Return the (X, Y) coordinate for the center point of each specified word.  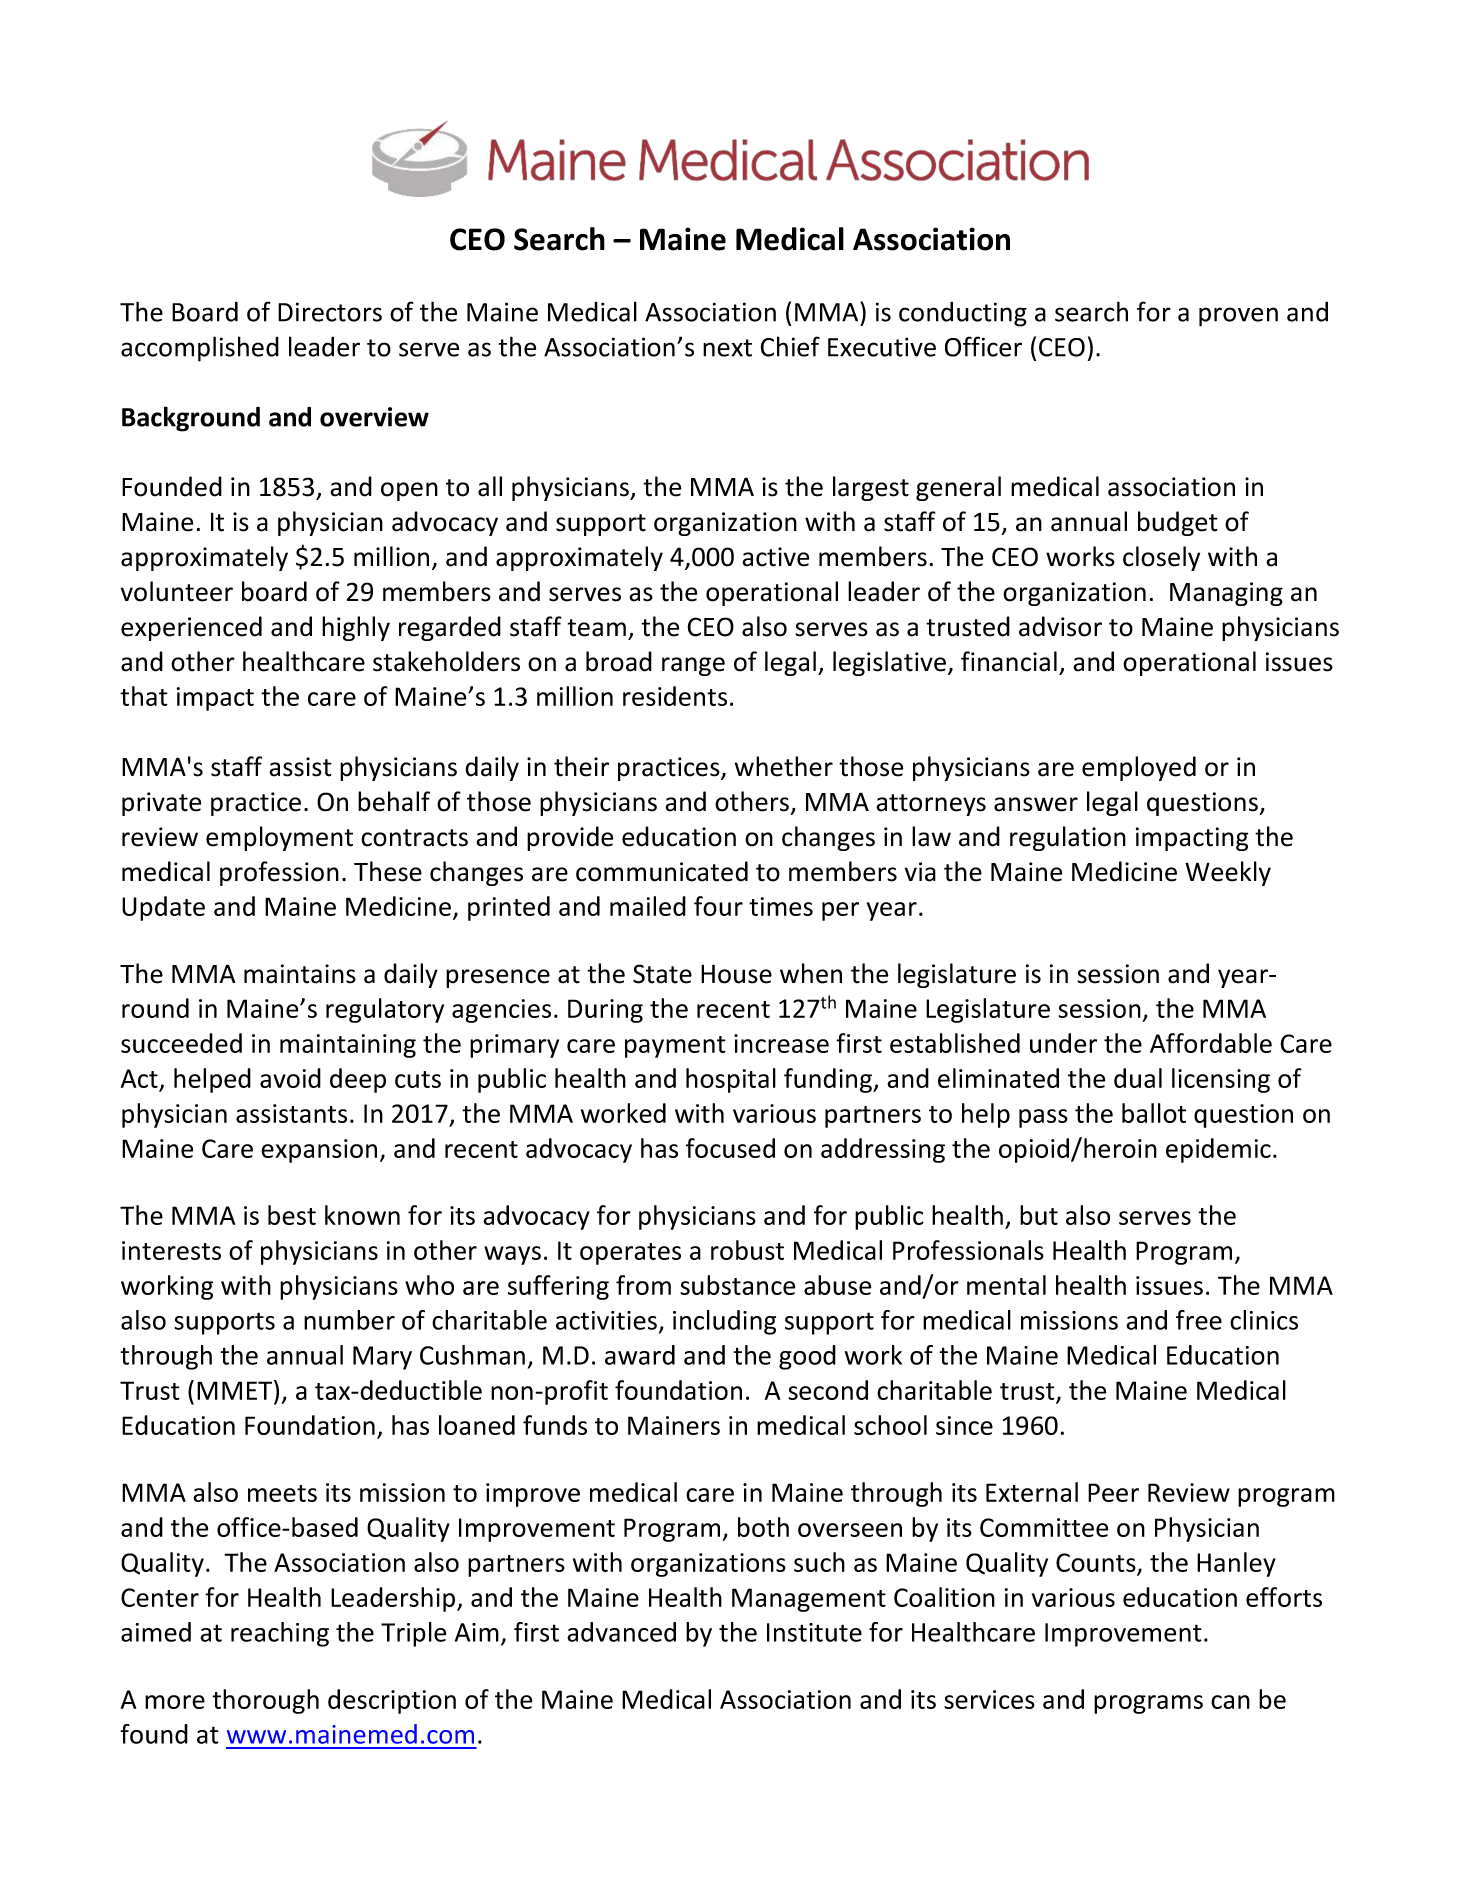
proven (1238, 317)
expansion (319, 1151)
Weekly (1228, 873)
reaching (280, 1634)
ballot (1154, 1113)
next (727, 348)
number (349, 1320)
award (640, 1355)
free (1199, 1320)
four (718, 906)
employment (279, 838)
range (693, 666)
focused (730, 1148)
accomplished (200, 349)
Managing (1226, 594)
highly (356, 628)
